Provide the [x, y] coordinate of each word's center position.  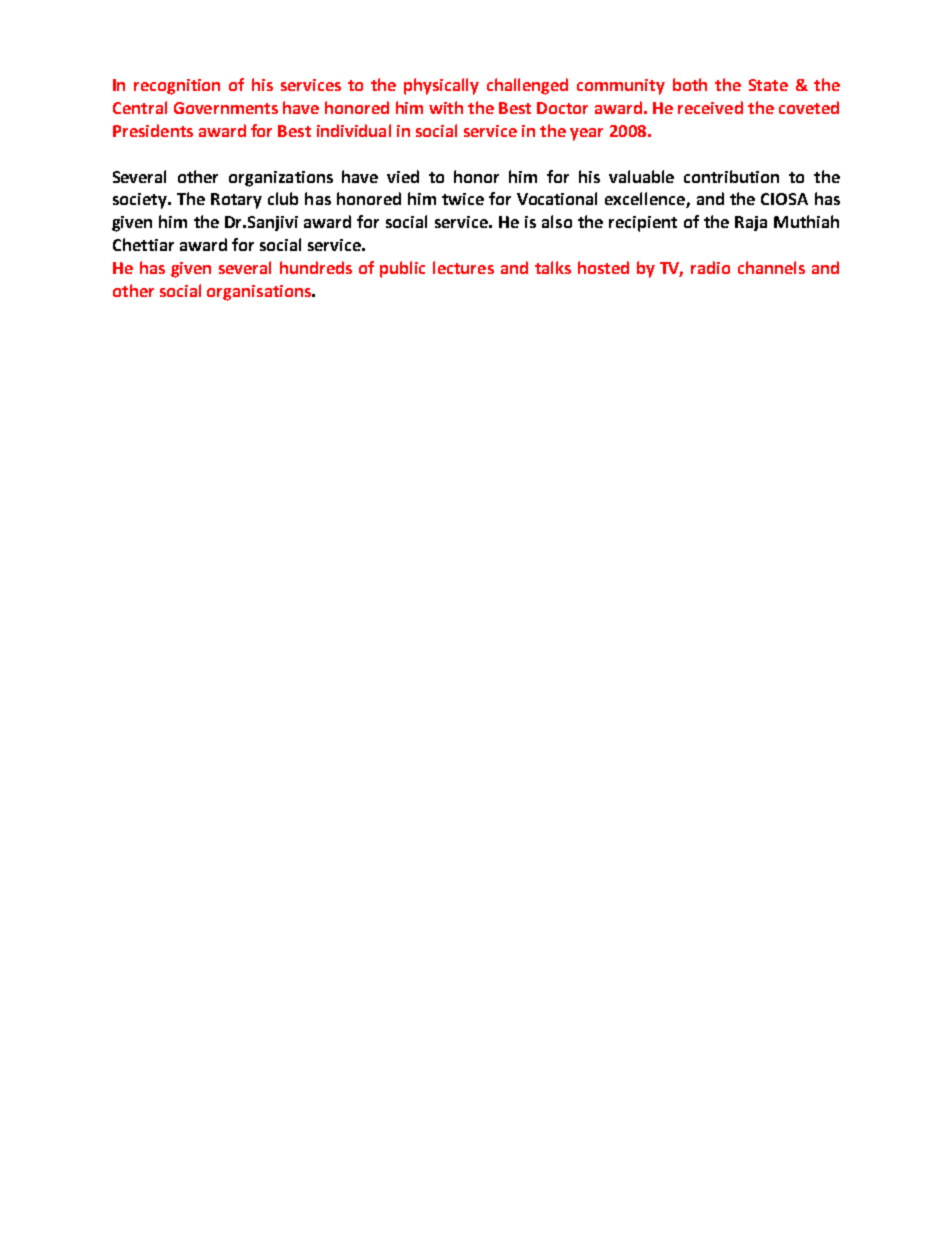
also [557, 221]
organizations [281, 179]
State [768, 85]
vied [403, 176]
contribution [731, 176]
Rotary [236, 201]
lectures [463, 267]
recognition [177, 87]
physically [441, 86]
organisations [260, 293]
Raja [751, 223]
